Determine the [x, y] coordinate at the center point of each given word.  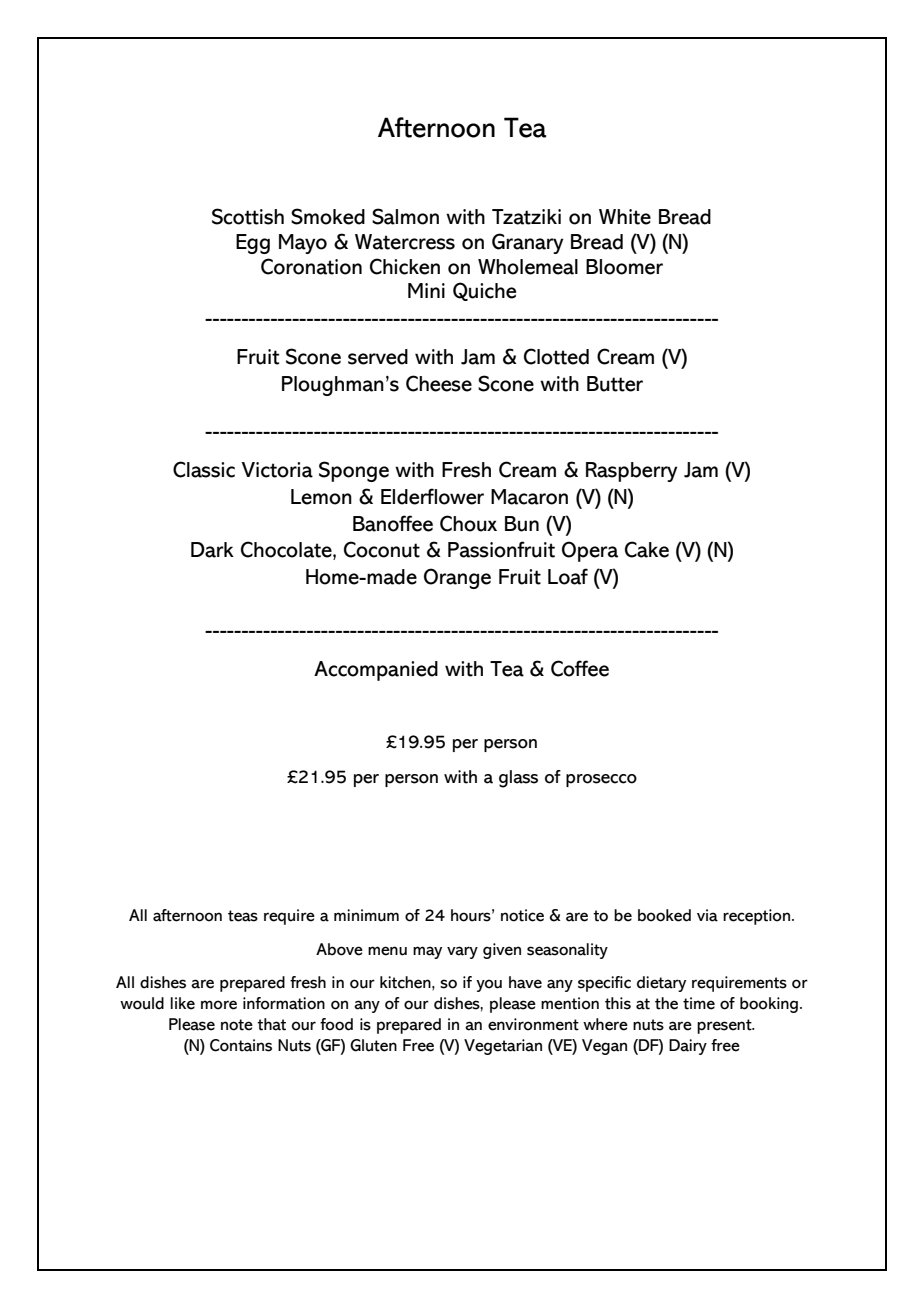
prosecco [601, 780]
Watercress [405, 242]
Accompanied [376, 671]
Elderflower [432, 496]
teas [243, 916]
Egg [253, 244]
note [237, 1025]
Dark [212, 550]
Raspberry [632, 472]
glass [518, 779]
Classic [204, 469]
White [625, 217]
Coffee [580, 668]
